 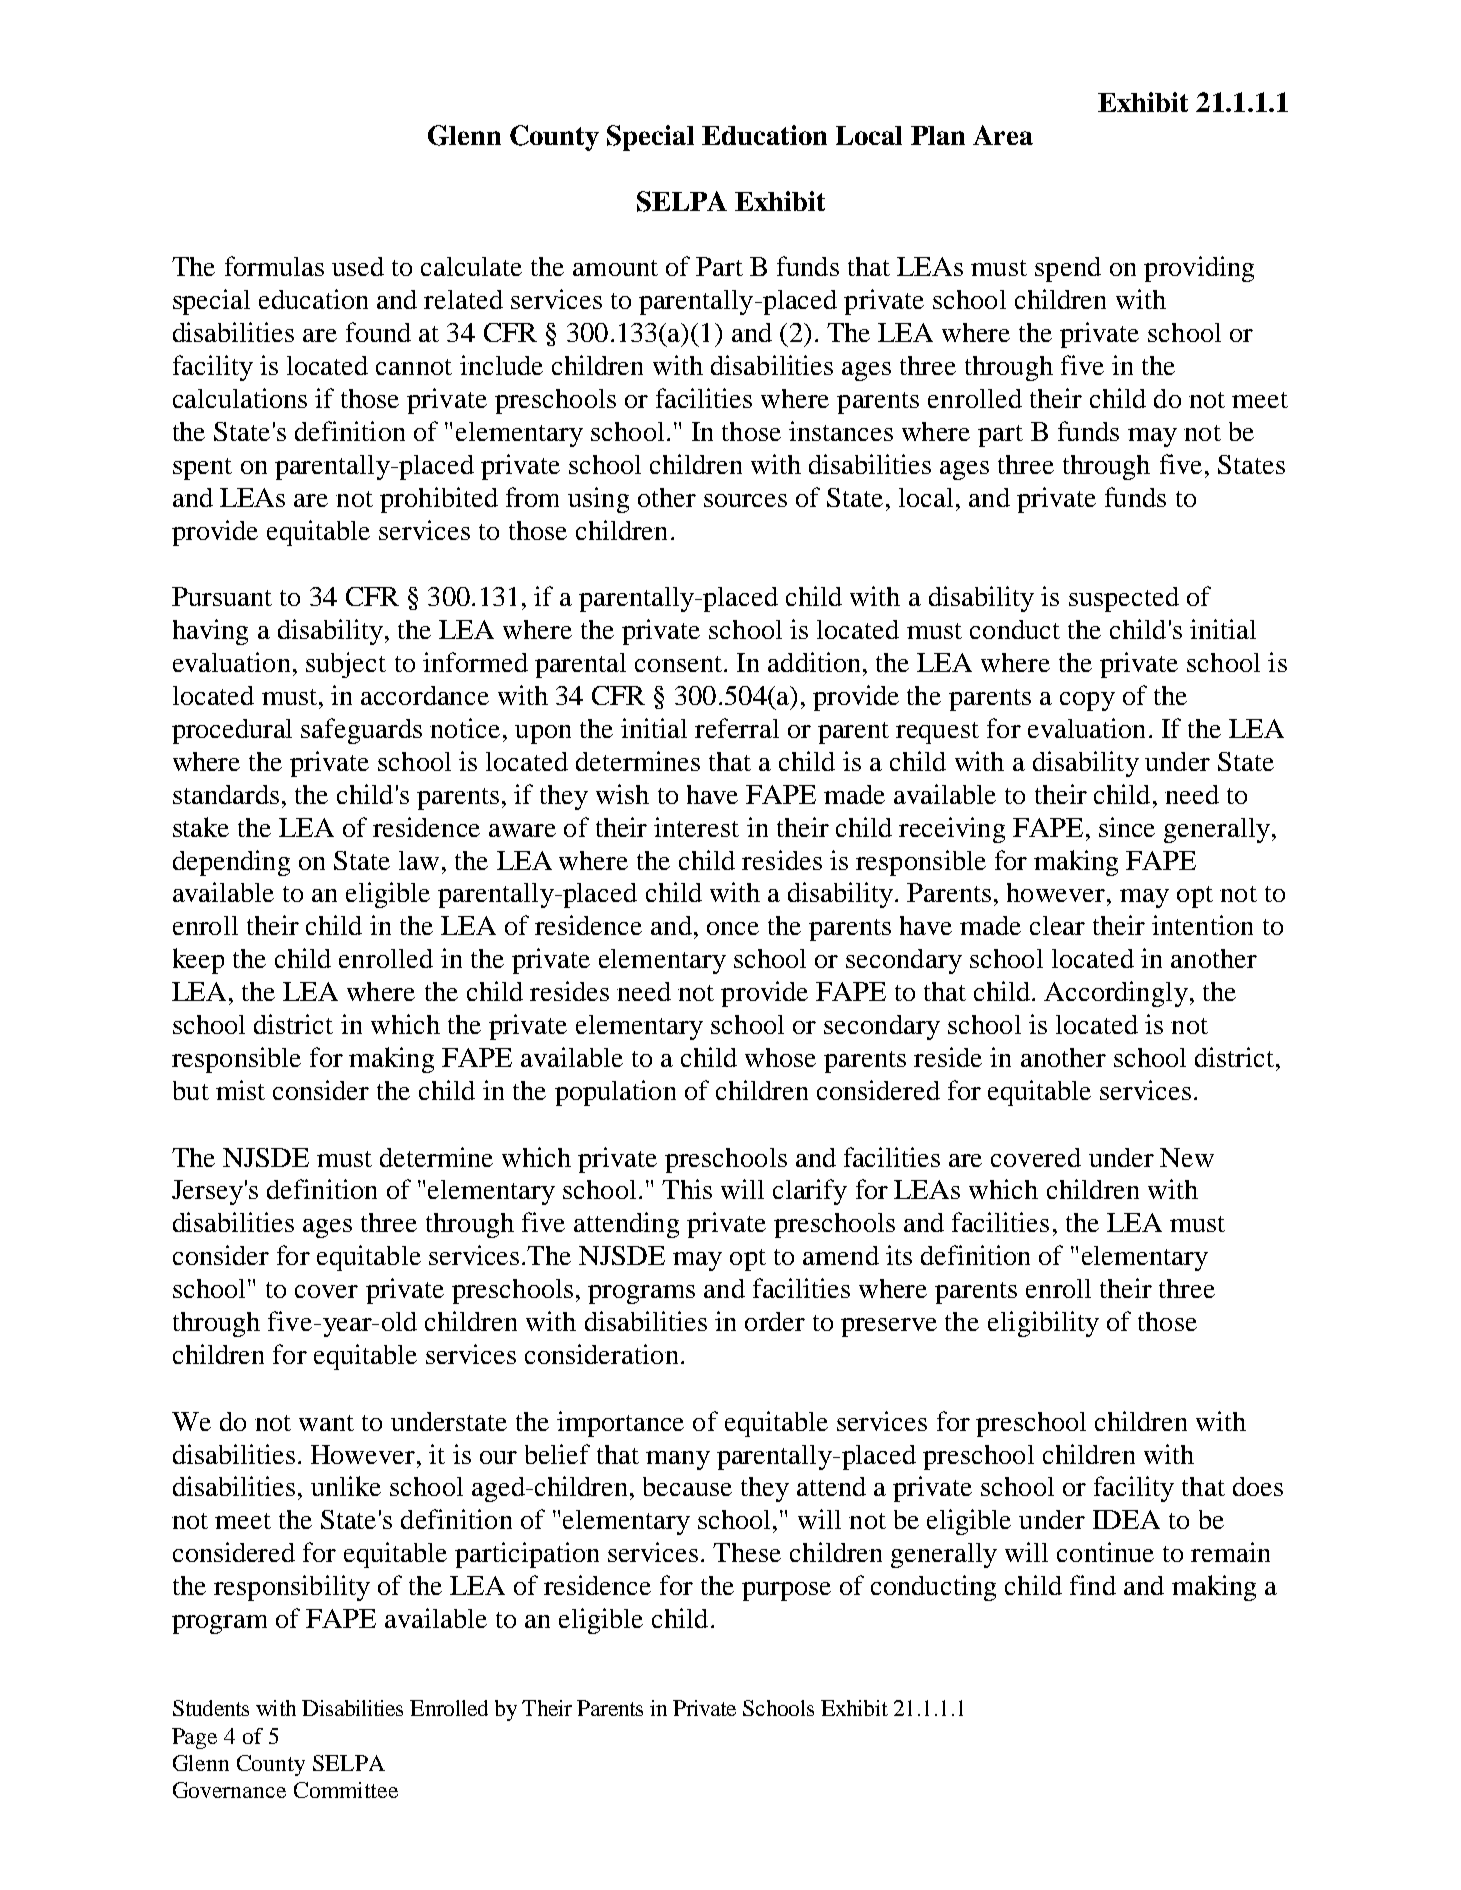 What do you see at coordinates (1116, 994) in the screenshot?
I see `Accordingly` at bounding box center [1116, 994].
